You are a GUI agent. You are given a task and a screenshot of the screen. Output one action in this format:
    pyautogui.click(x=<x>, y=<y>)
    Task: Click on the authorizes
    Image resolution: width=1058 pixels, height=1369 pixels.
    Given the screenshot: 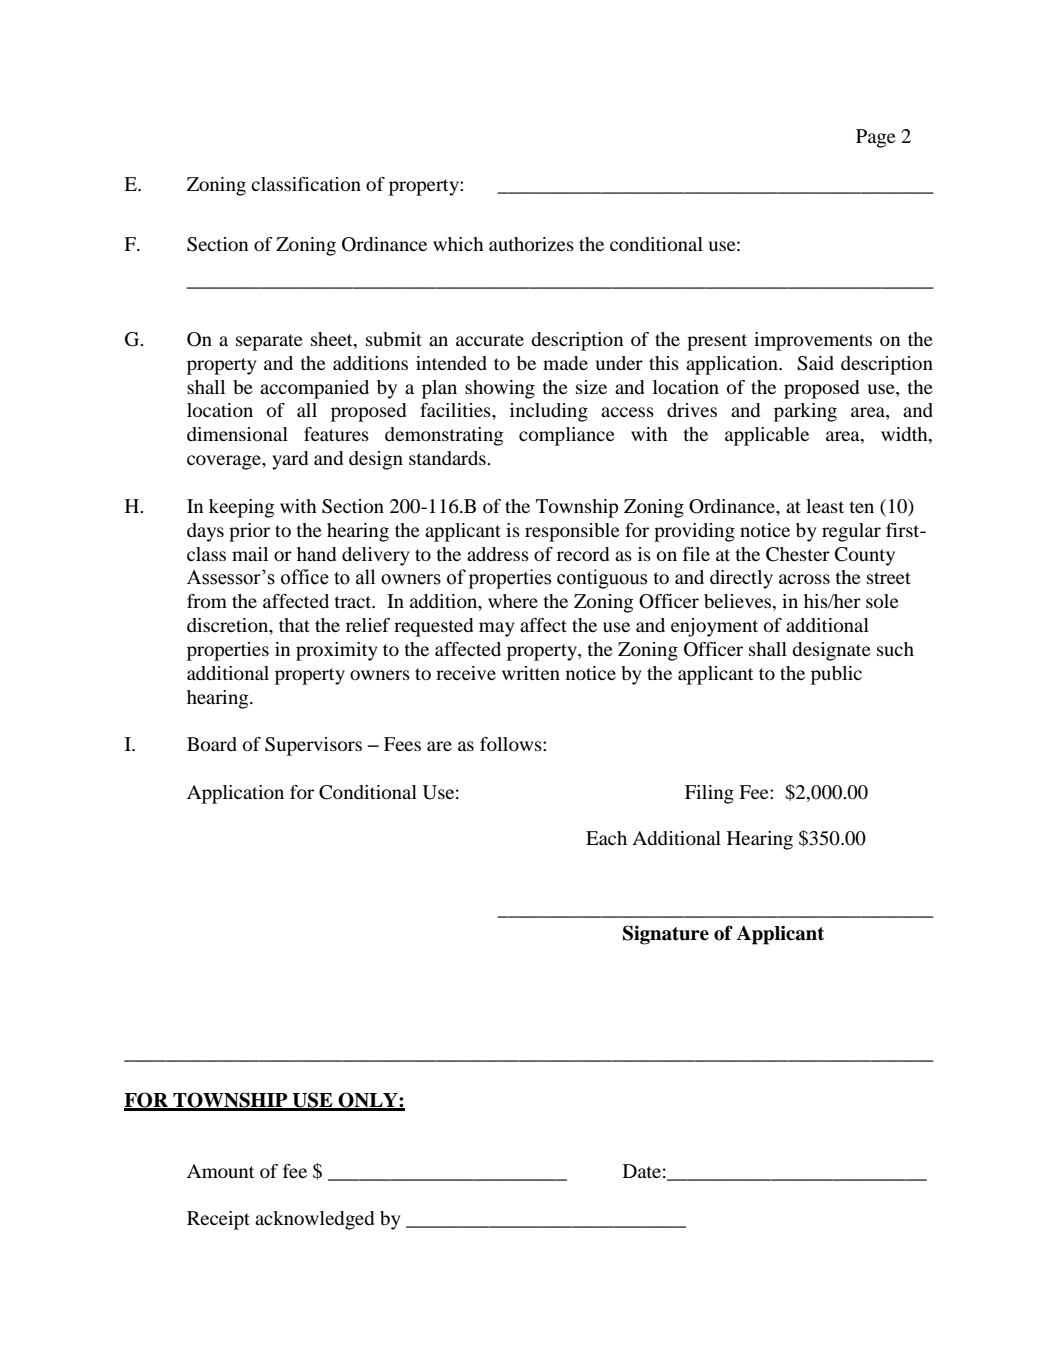 What is the action you would take?
    pyautogui.click(x=531, y=244)
